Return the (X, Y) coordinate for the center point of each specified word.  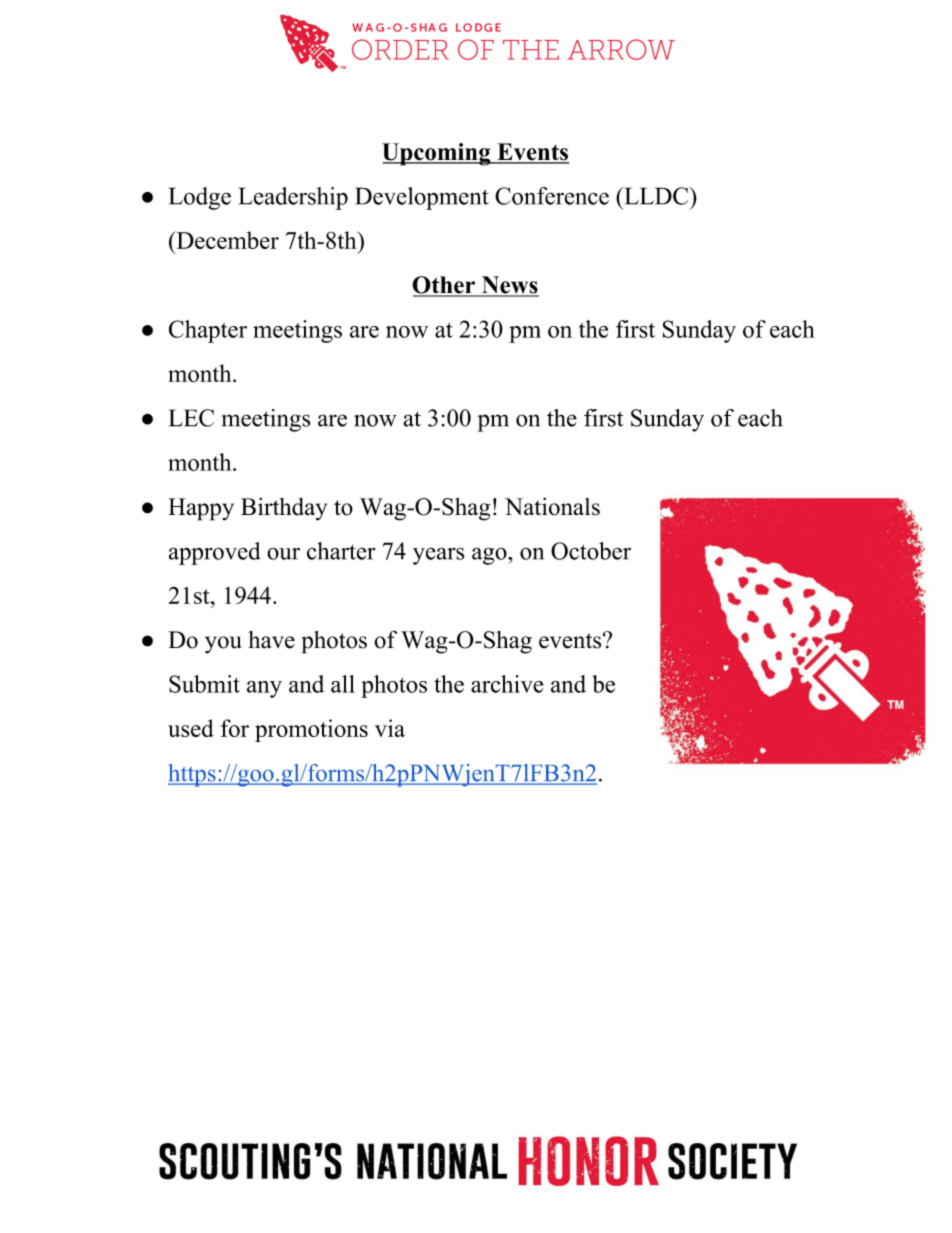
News (509, 286)
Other (445, 286)
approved (215, 553)
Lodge (200, 198)
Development (422, 198)
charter (341, 551)
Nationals (552, 506)
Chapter (208, 331)
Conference (552, 196)
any (264, 689)
